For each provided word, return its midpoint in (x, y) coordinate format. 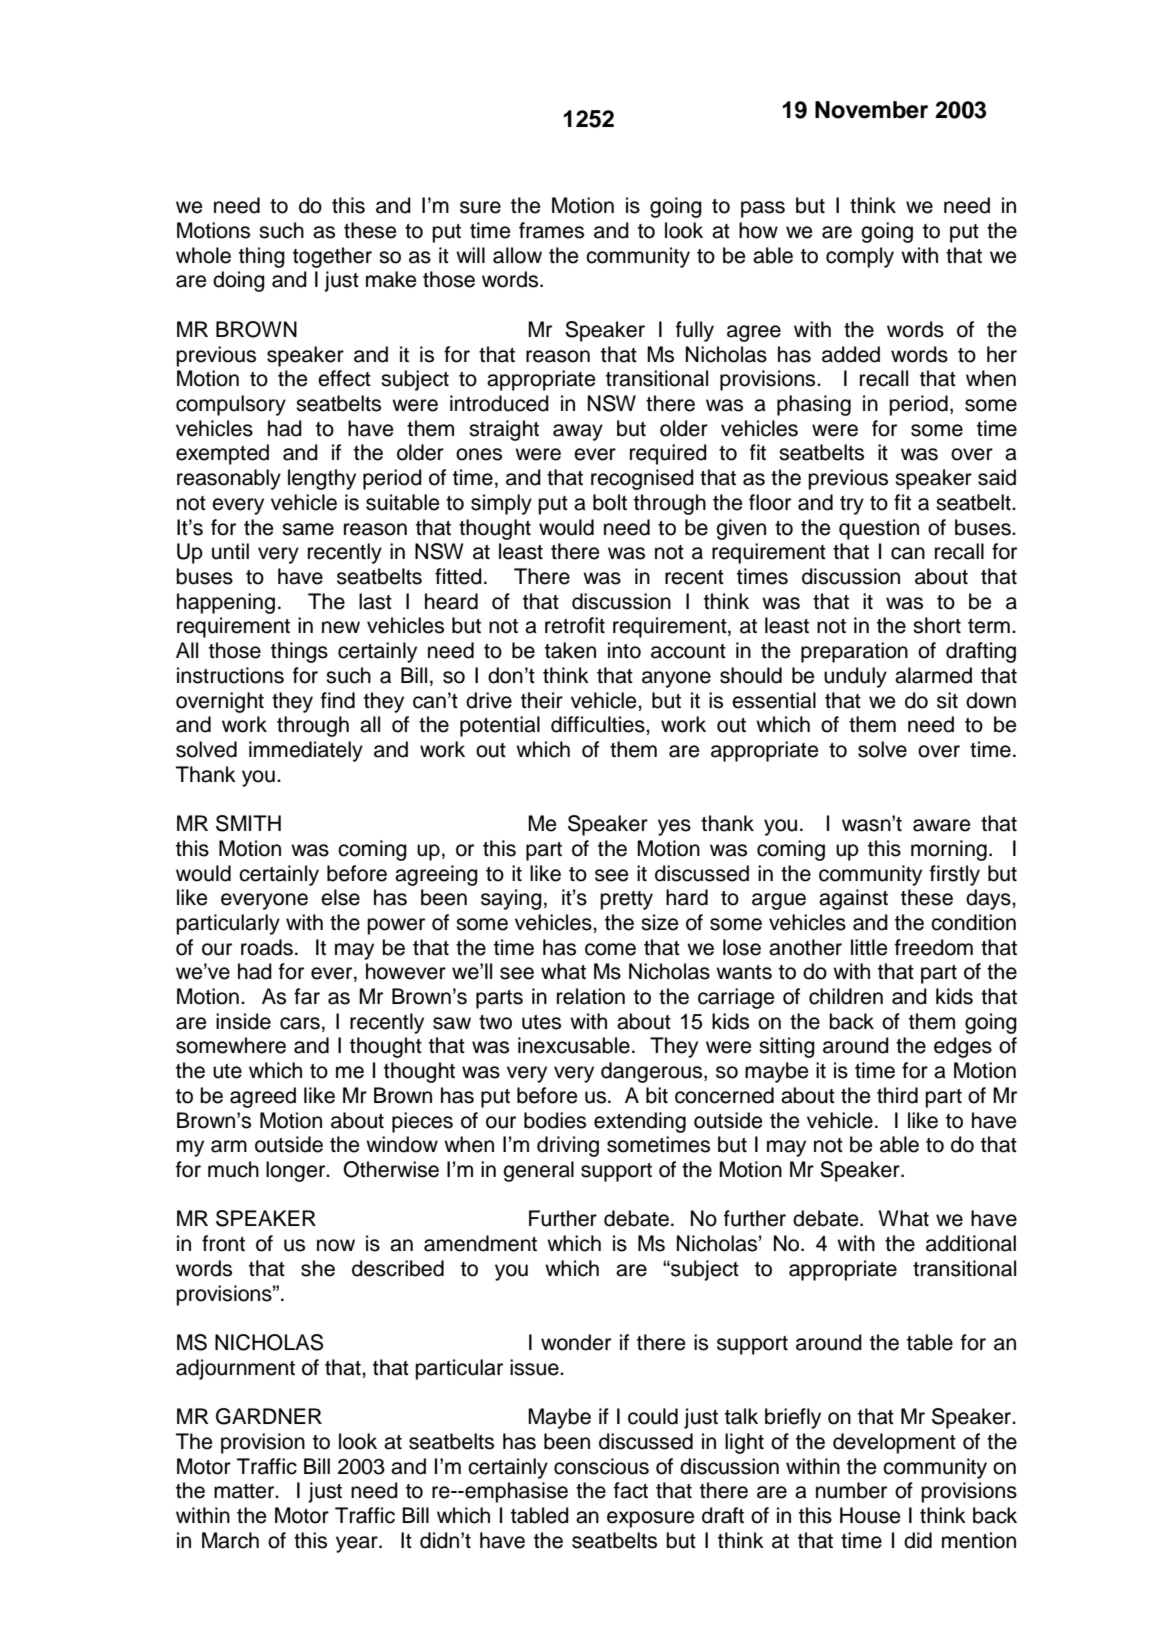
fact (631, 1490)
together (332, 257)
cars (300, 1023)
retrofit (575, 625)
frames (551, 230)
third (897, 1095)
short (937, 625)
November (871, 110)
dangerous (653, 1072)
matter (245, 1491)
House (870, 1515)
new (341, 627)
